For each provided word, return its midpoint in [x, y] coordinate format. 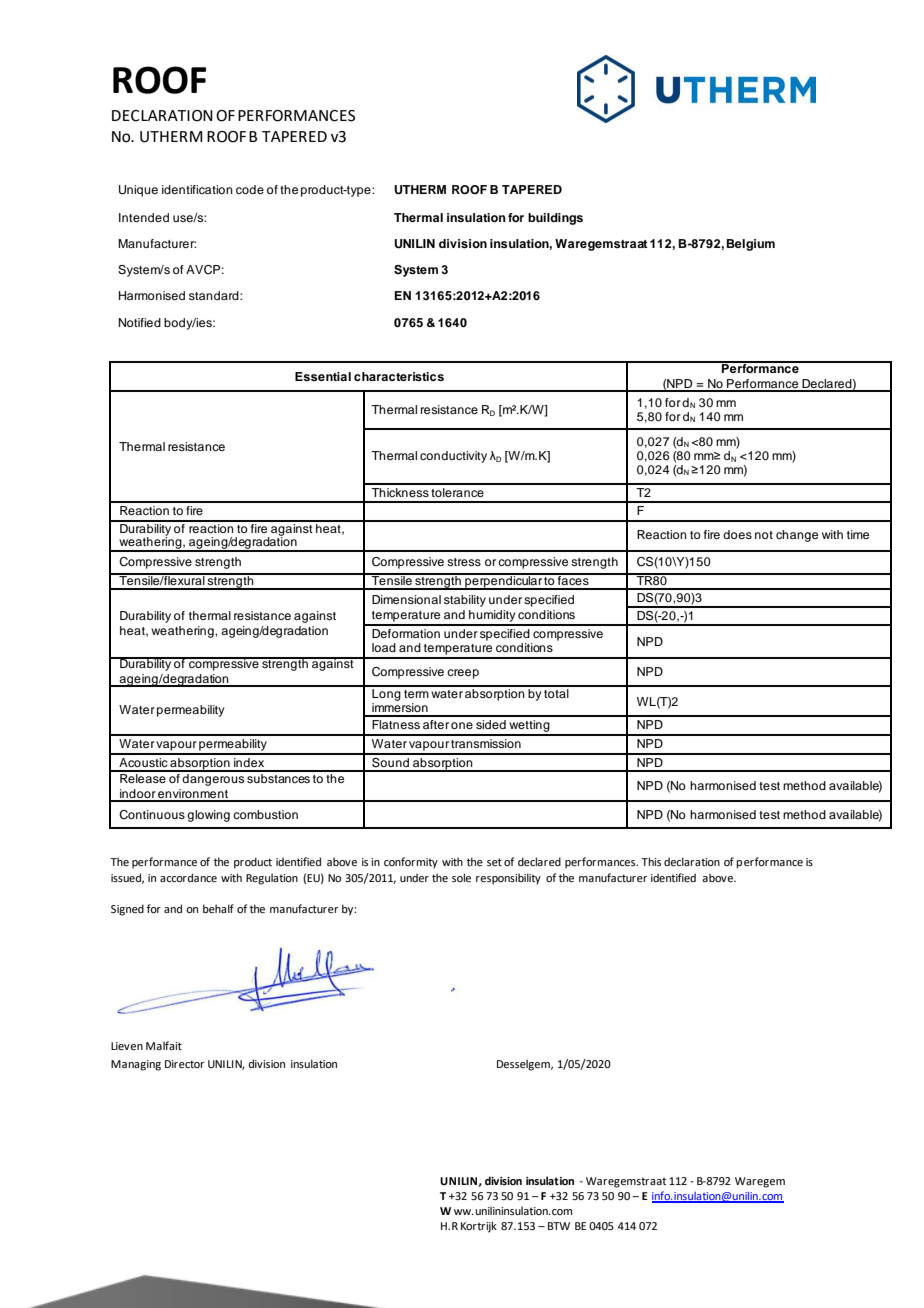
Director [185, 1064]
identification [197, 189]
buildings [555, 219]
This [651, 861]
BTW [559, 1226]
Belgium [751, 245]
